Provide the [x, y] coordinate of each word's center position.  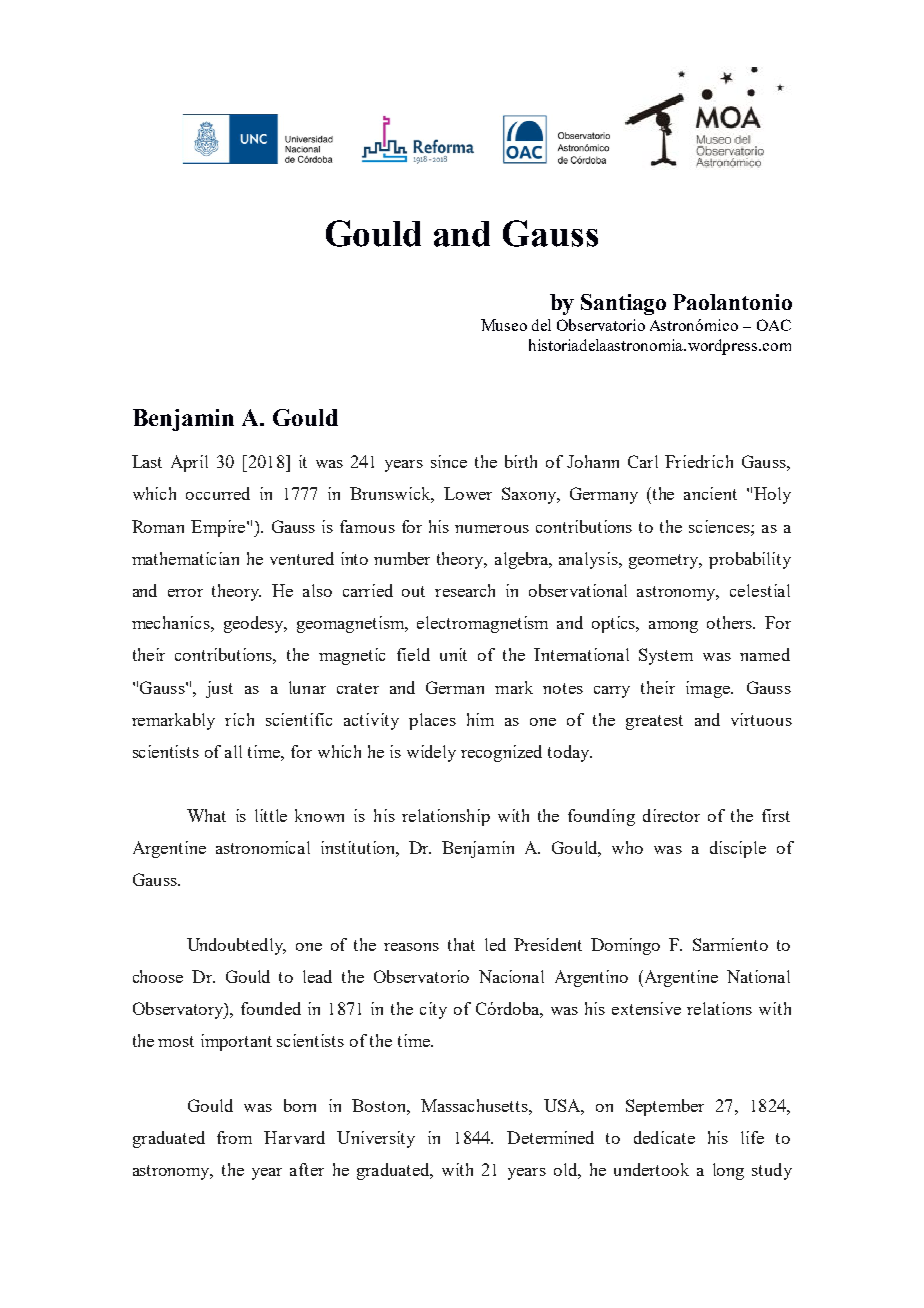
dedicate [664, 1137]
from [234, 1137]
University [376, 1139]
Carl [643, 461]
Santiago [623, 304]
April [189, 463]
